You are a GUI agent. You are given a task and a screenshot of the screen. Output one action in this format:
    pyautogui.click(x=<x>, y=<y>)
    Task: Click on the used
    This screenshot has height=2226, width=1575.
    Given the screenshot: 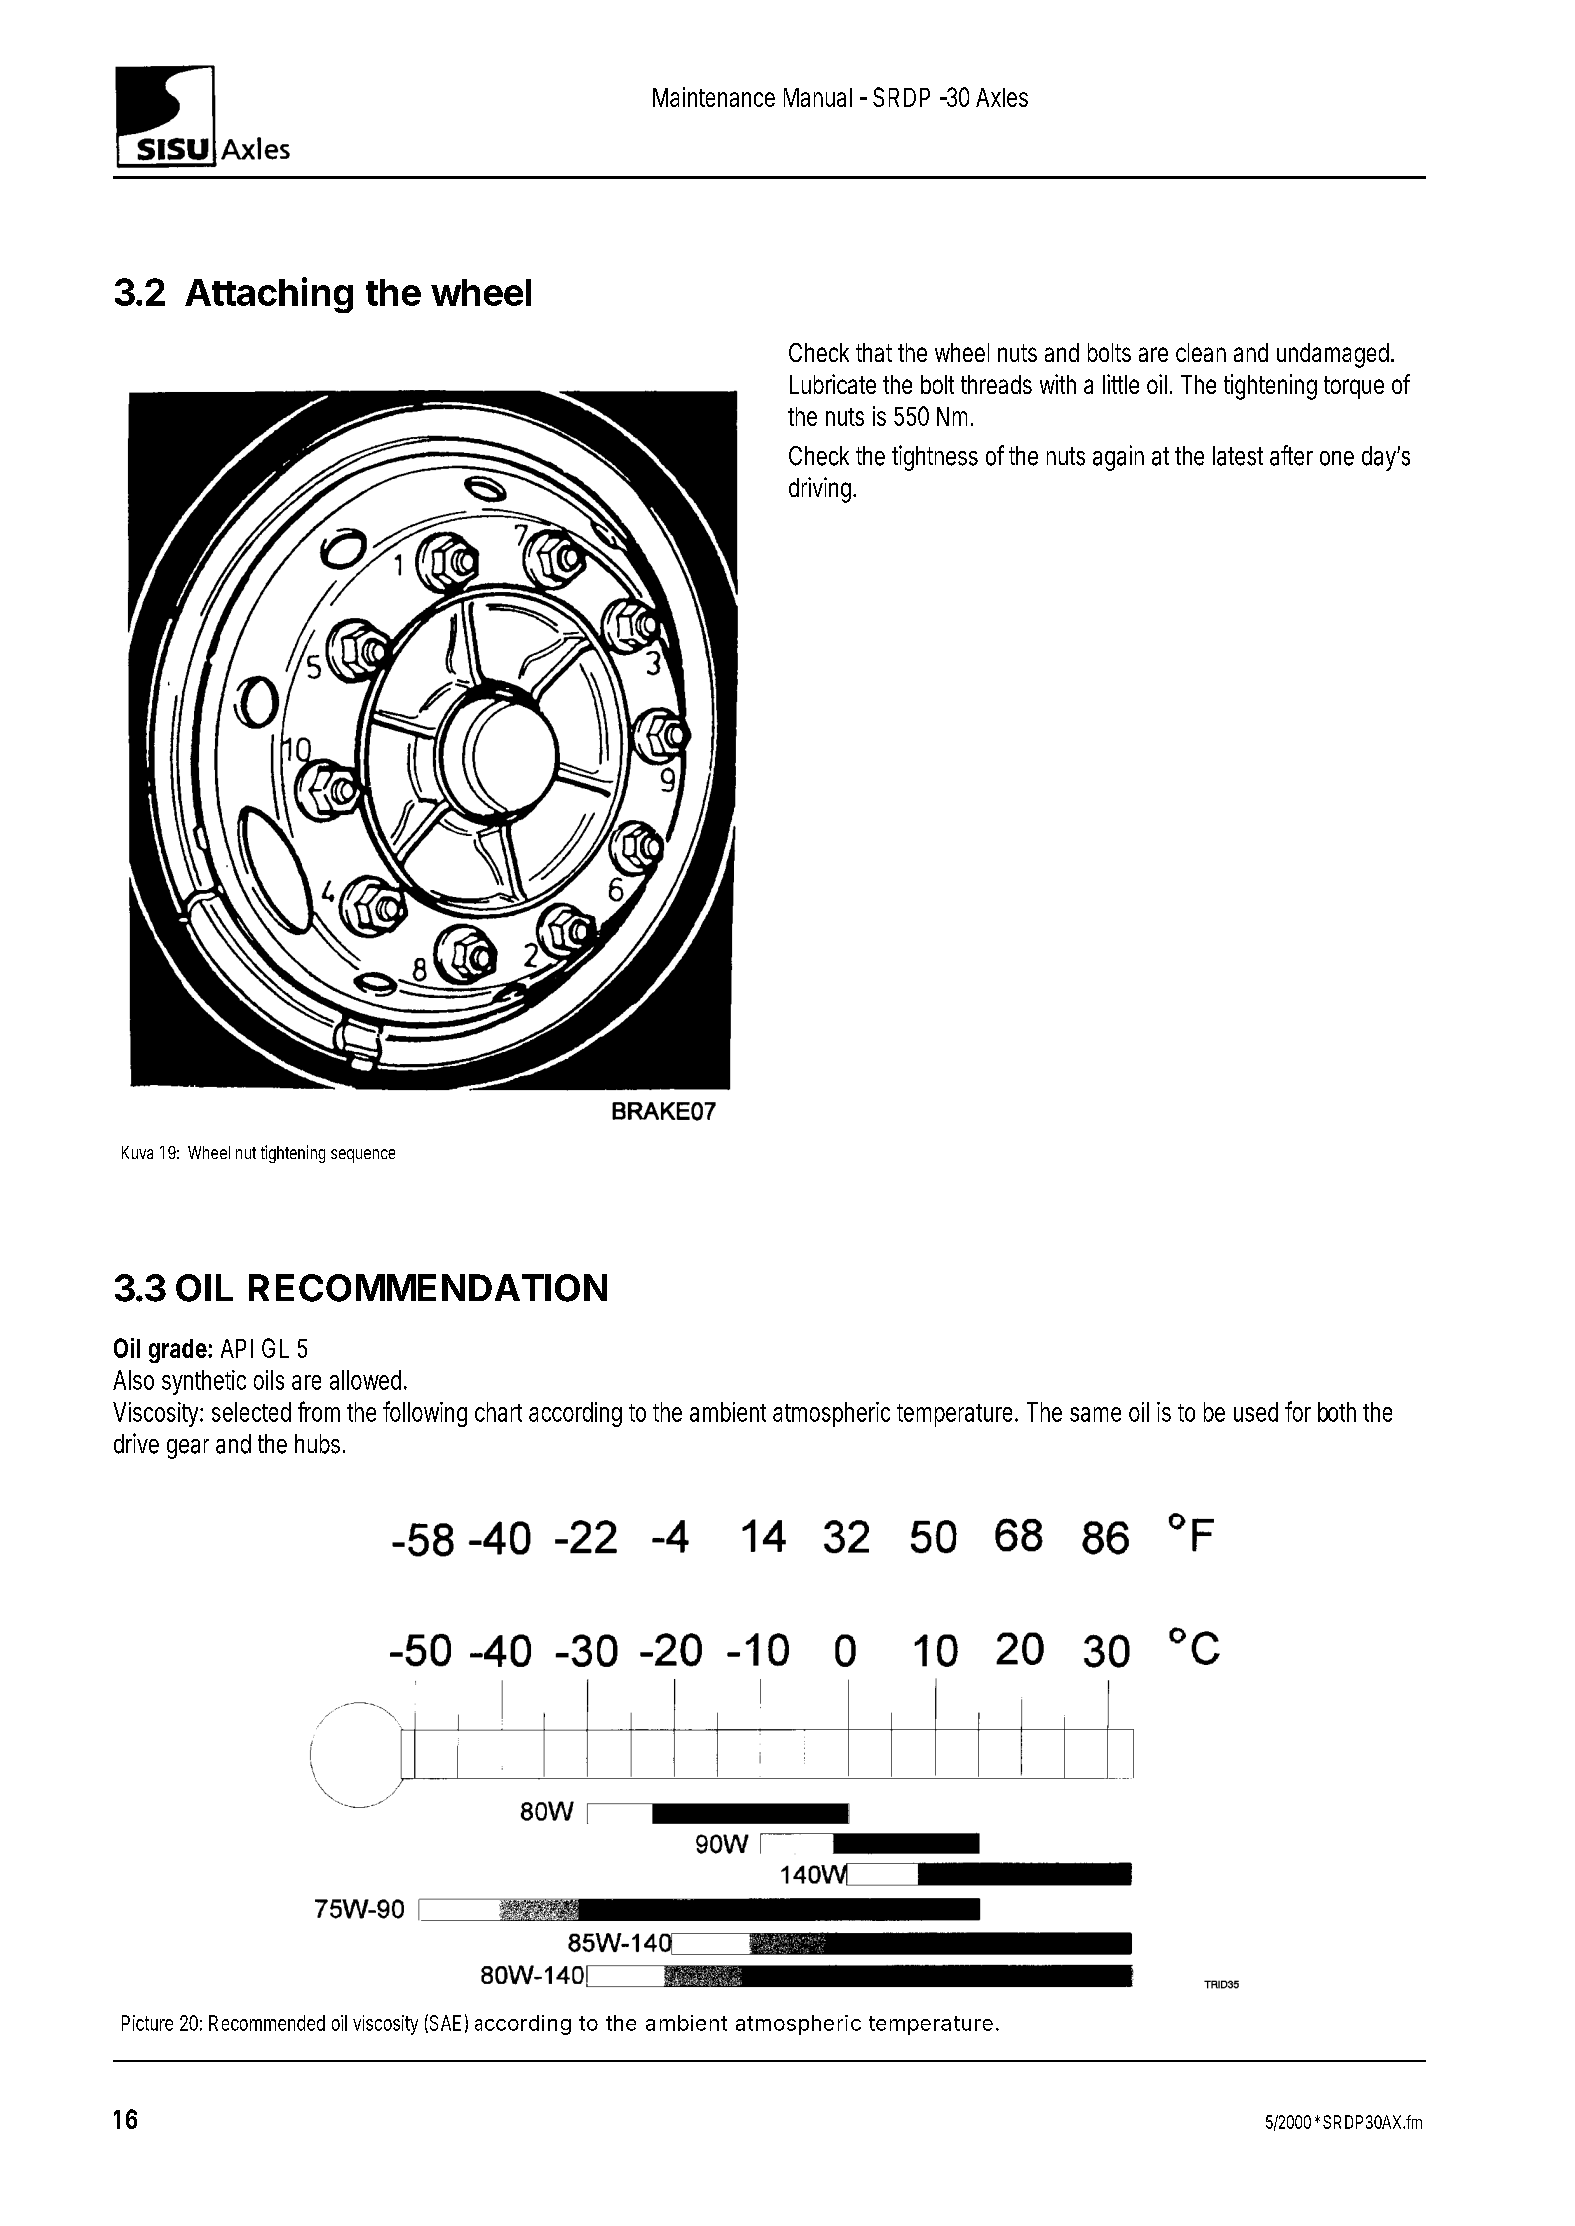 What is the action you would take?
    pyautogui.click(x=1256, y=1412)
